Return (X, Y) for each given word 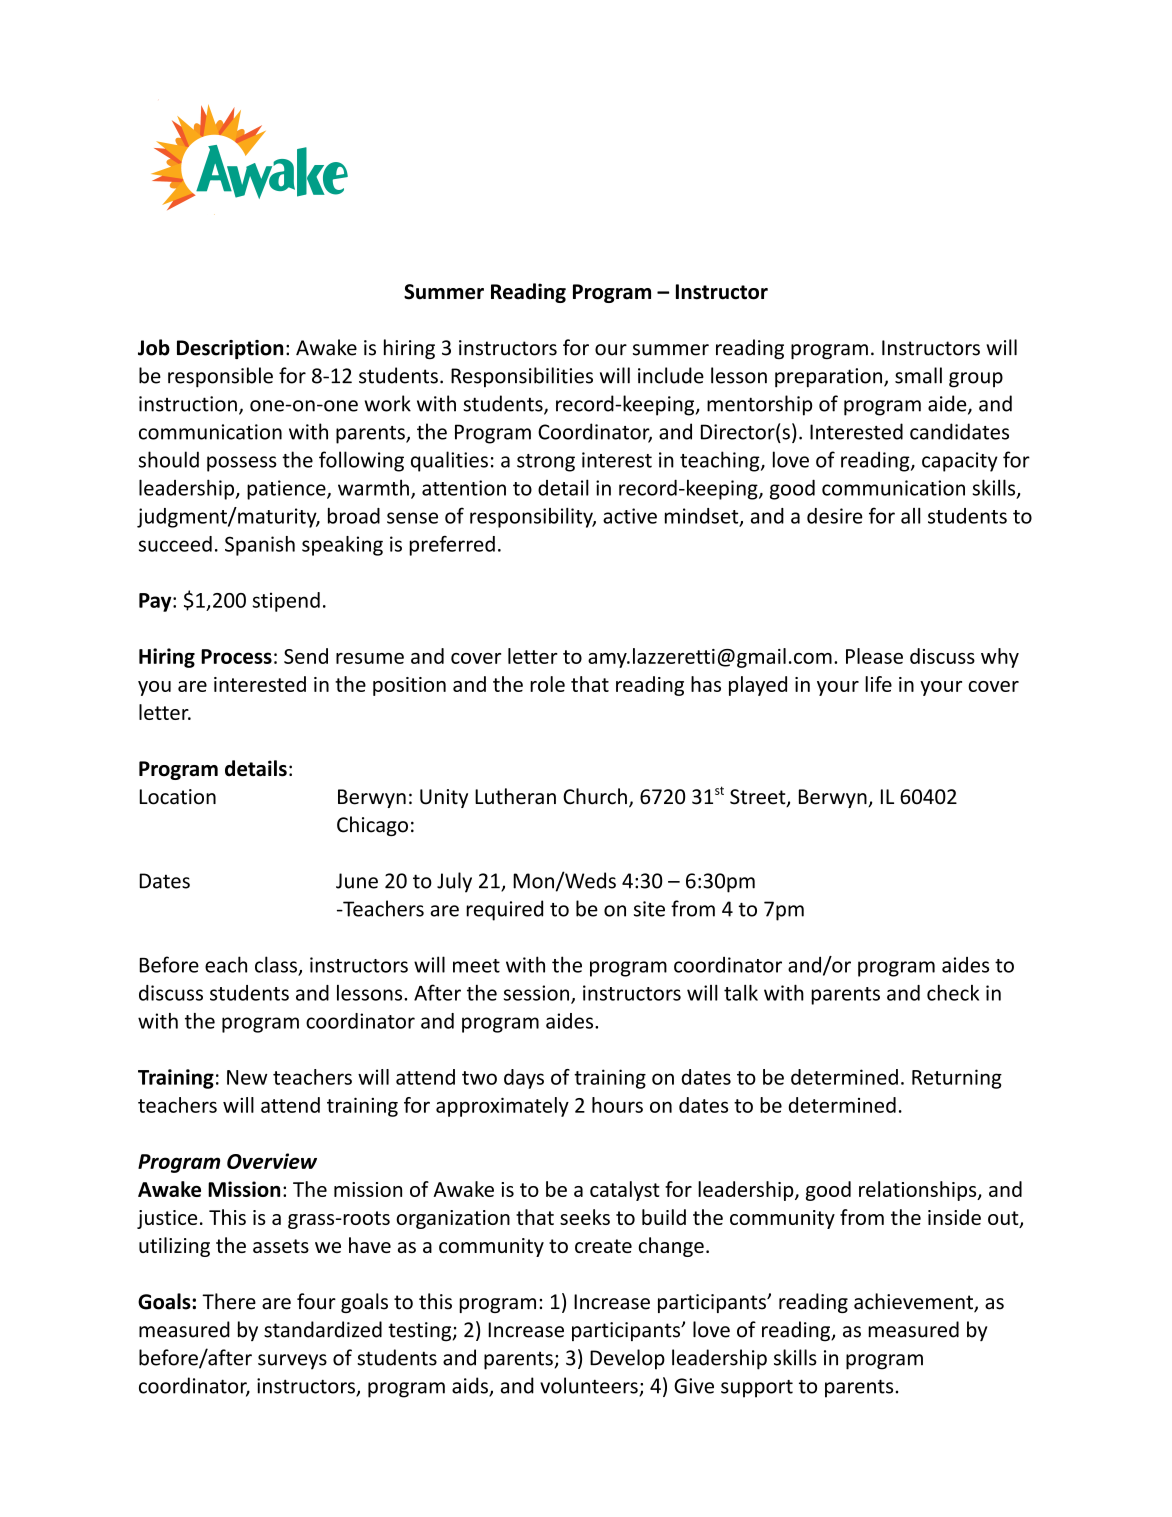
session (536, 993)
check (953, 992)
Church (595, 796)
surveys (292, 1362)
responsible (220, 377)
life (878, 684)
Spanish (260, 546)
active (630, 516)
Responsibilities (522, 377)
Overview (272, 1161)
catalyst (625, 1191)
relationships (919, 1191)
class (277, 965)
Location (178, 797)
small (918, 375)
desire (835, 516)
